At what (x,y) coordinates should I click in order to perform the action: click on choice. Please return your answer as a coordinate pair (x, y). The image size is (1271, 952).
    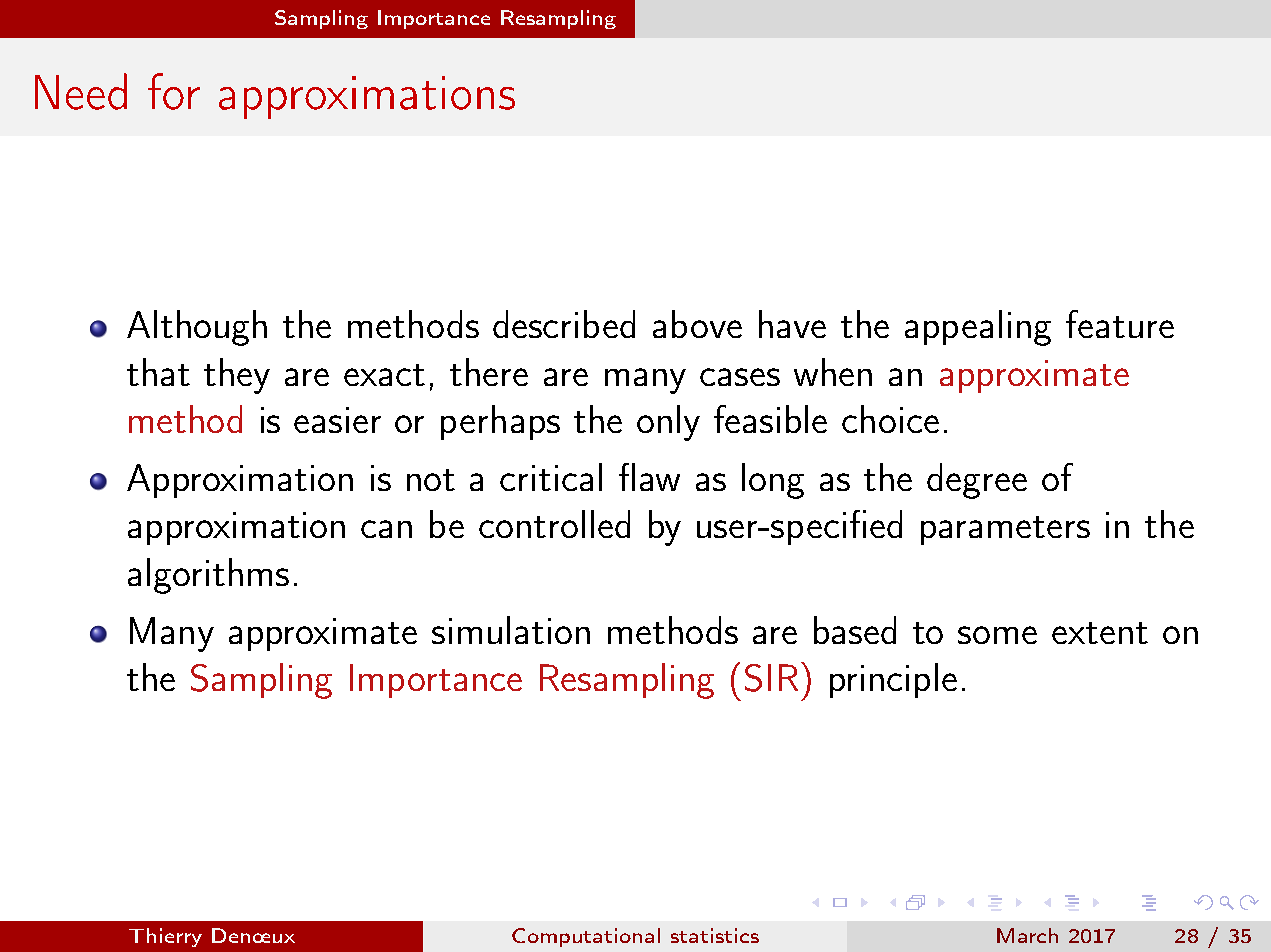
    Looking at the image, I should click on (890, 419).
